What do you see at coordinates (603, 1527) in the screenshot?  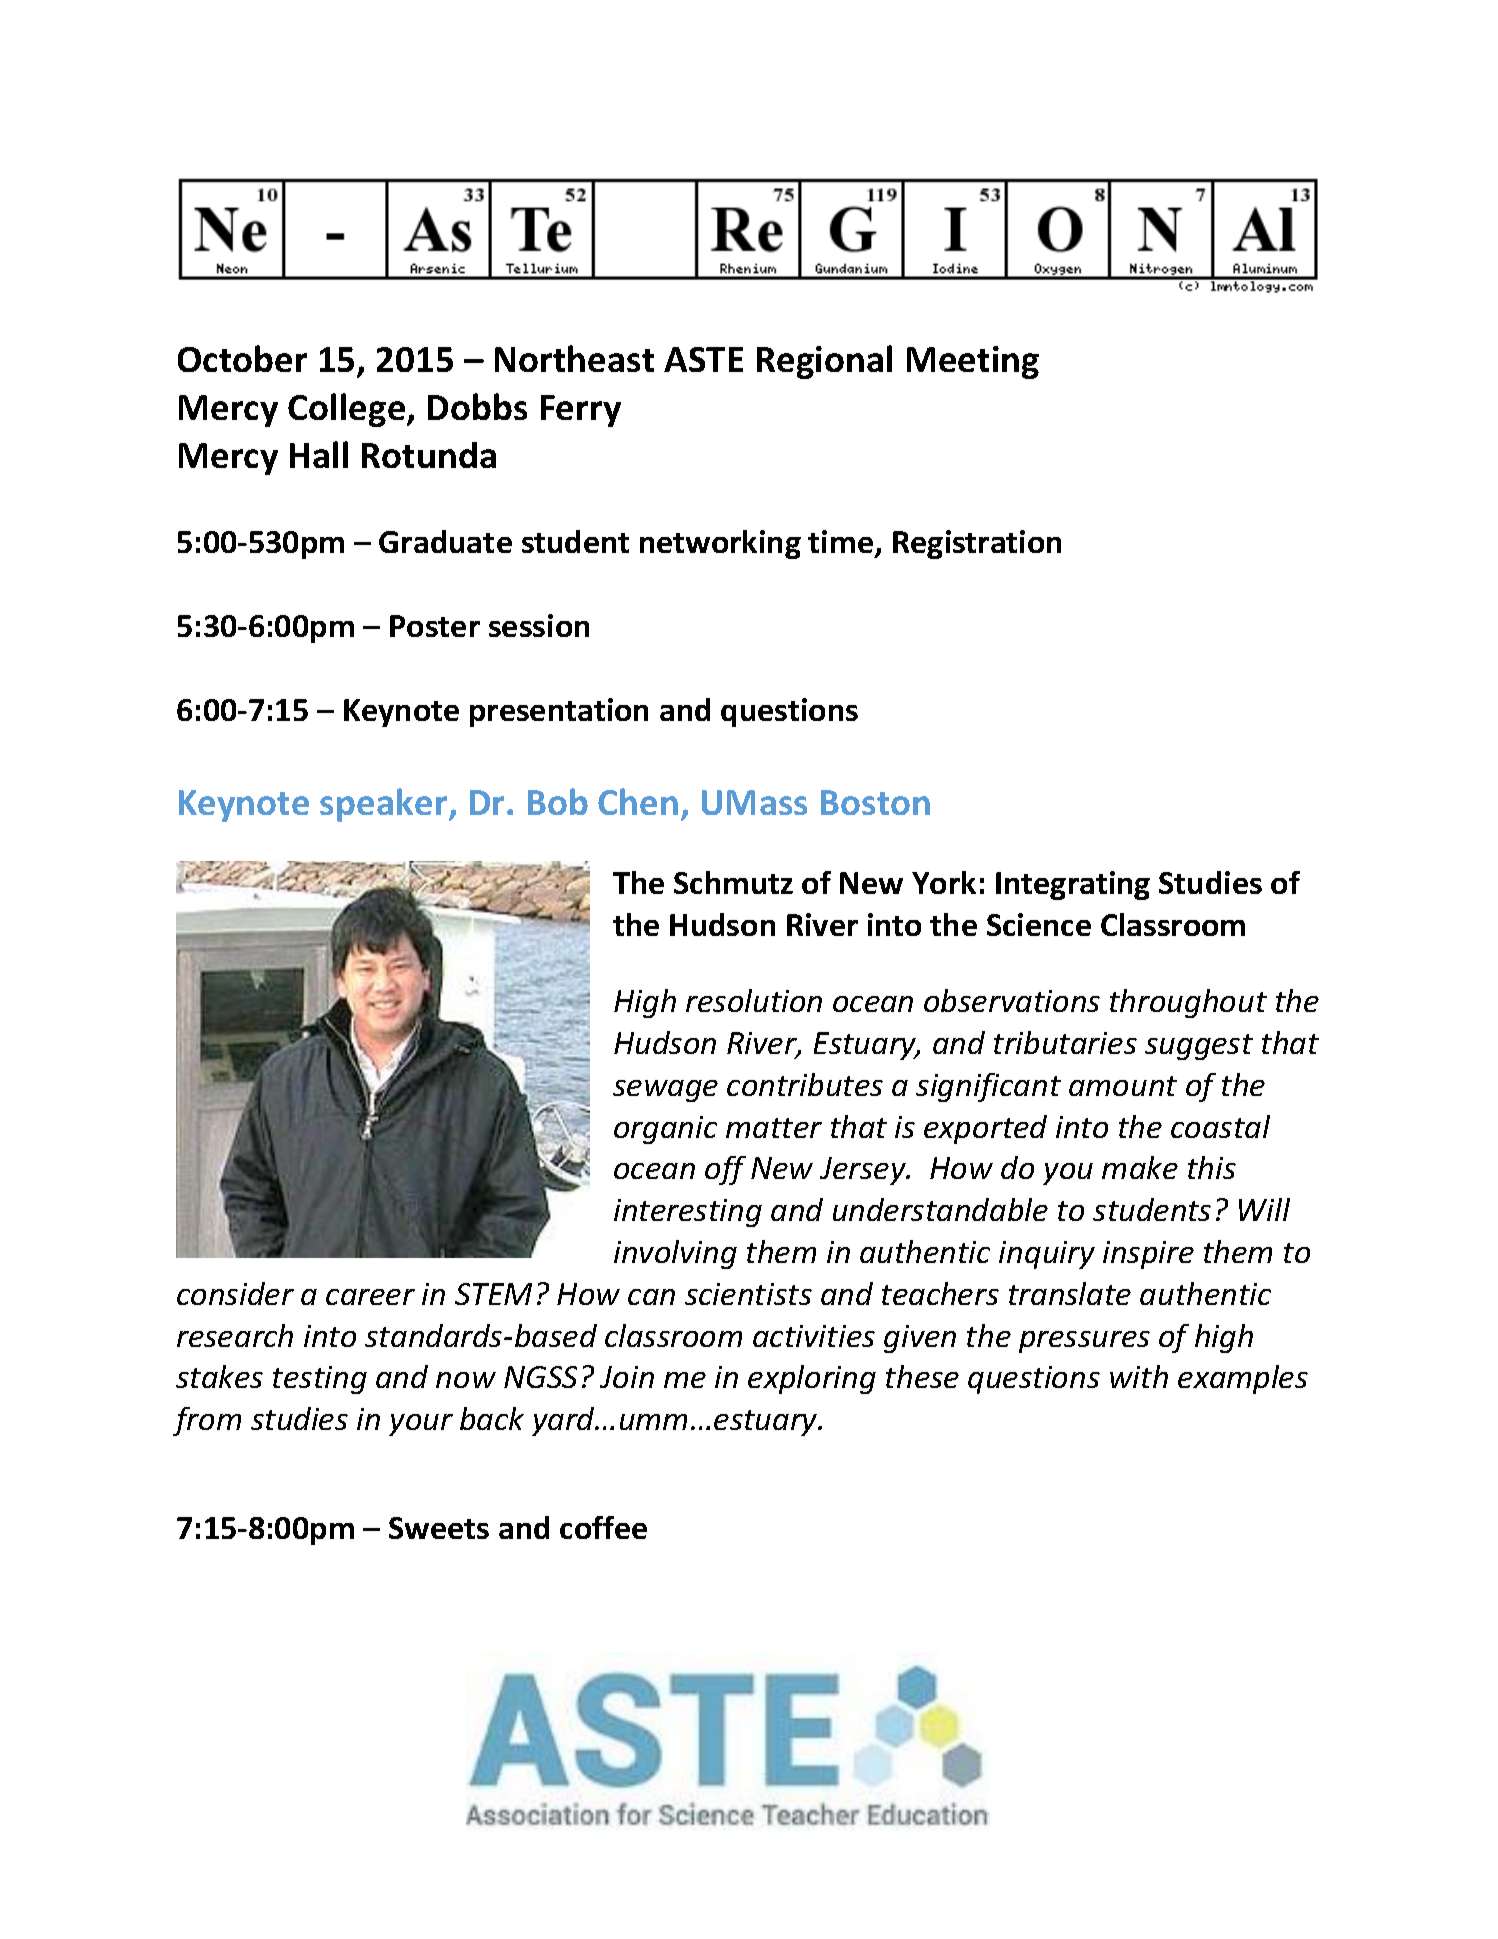 I see `coffee` at bounding box center [603, 1527].
